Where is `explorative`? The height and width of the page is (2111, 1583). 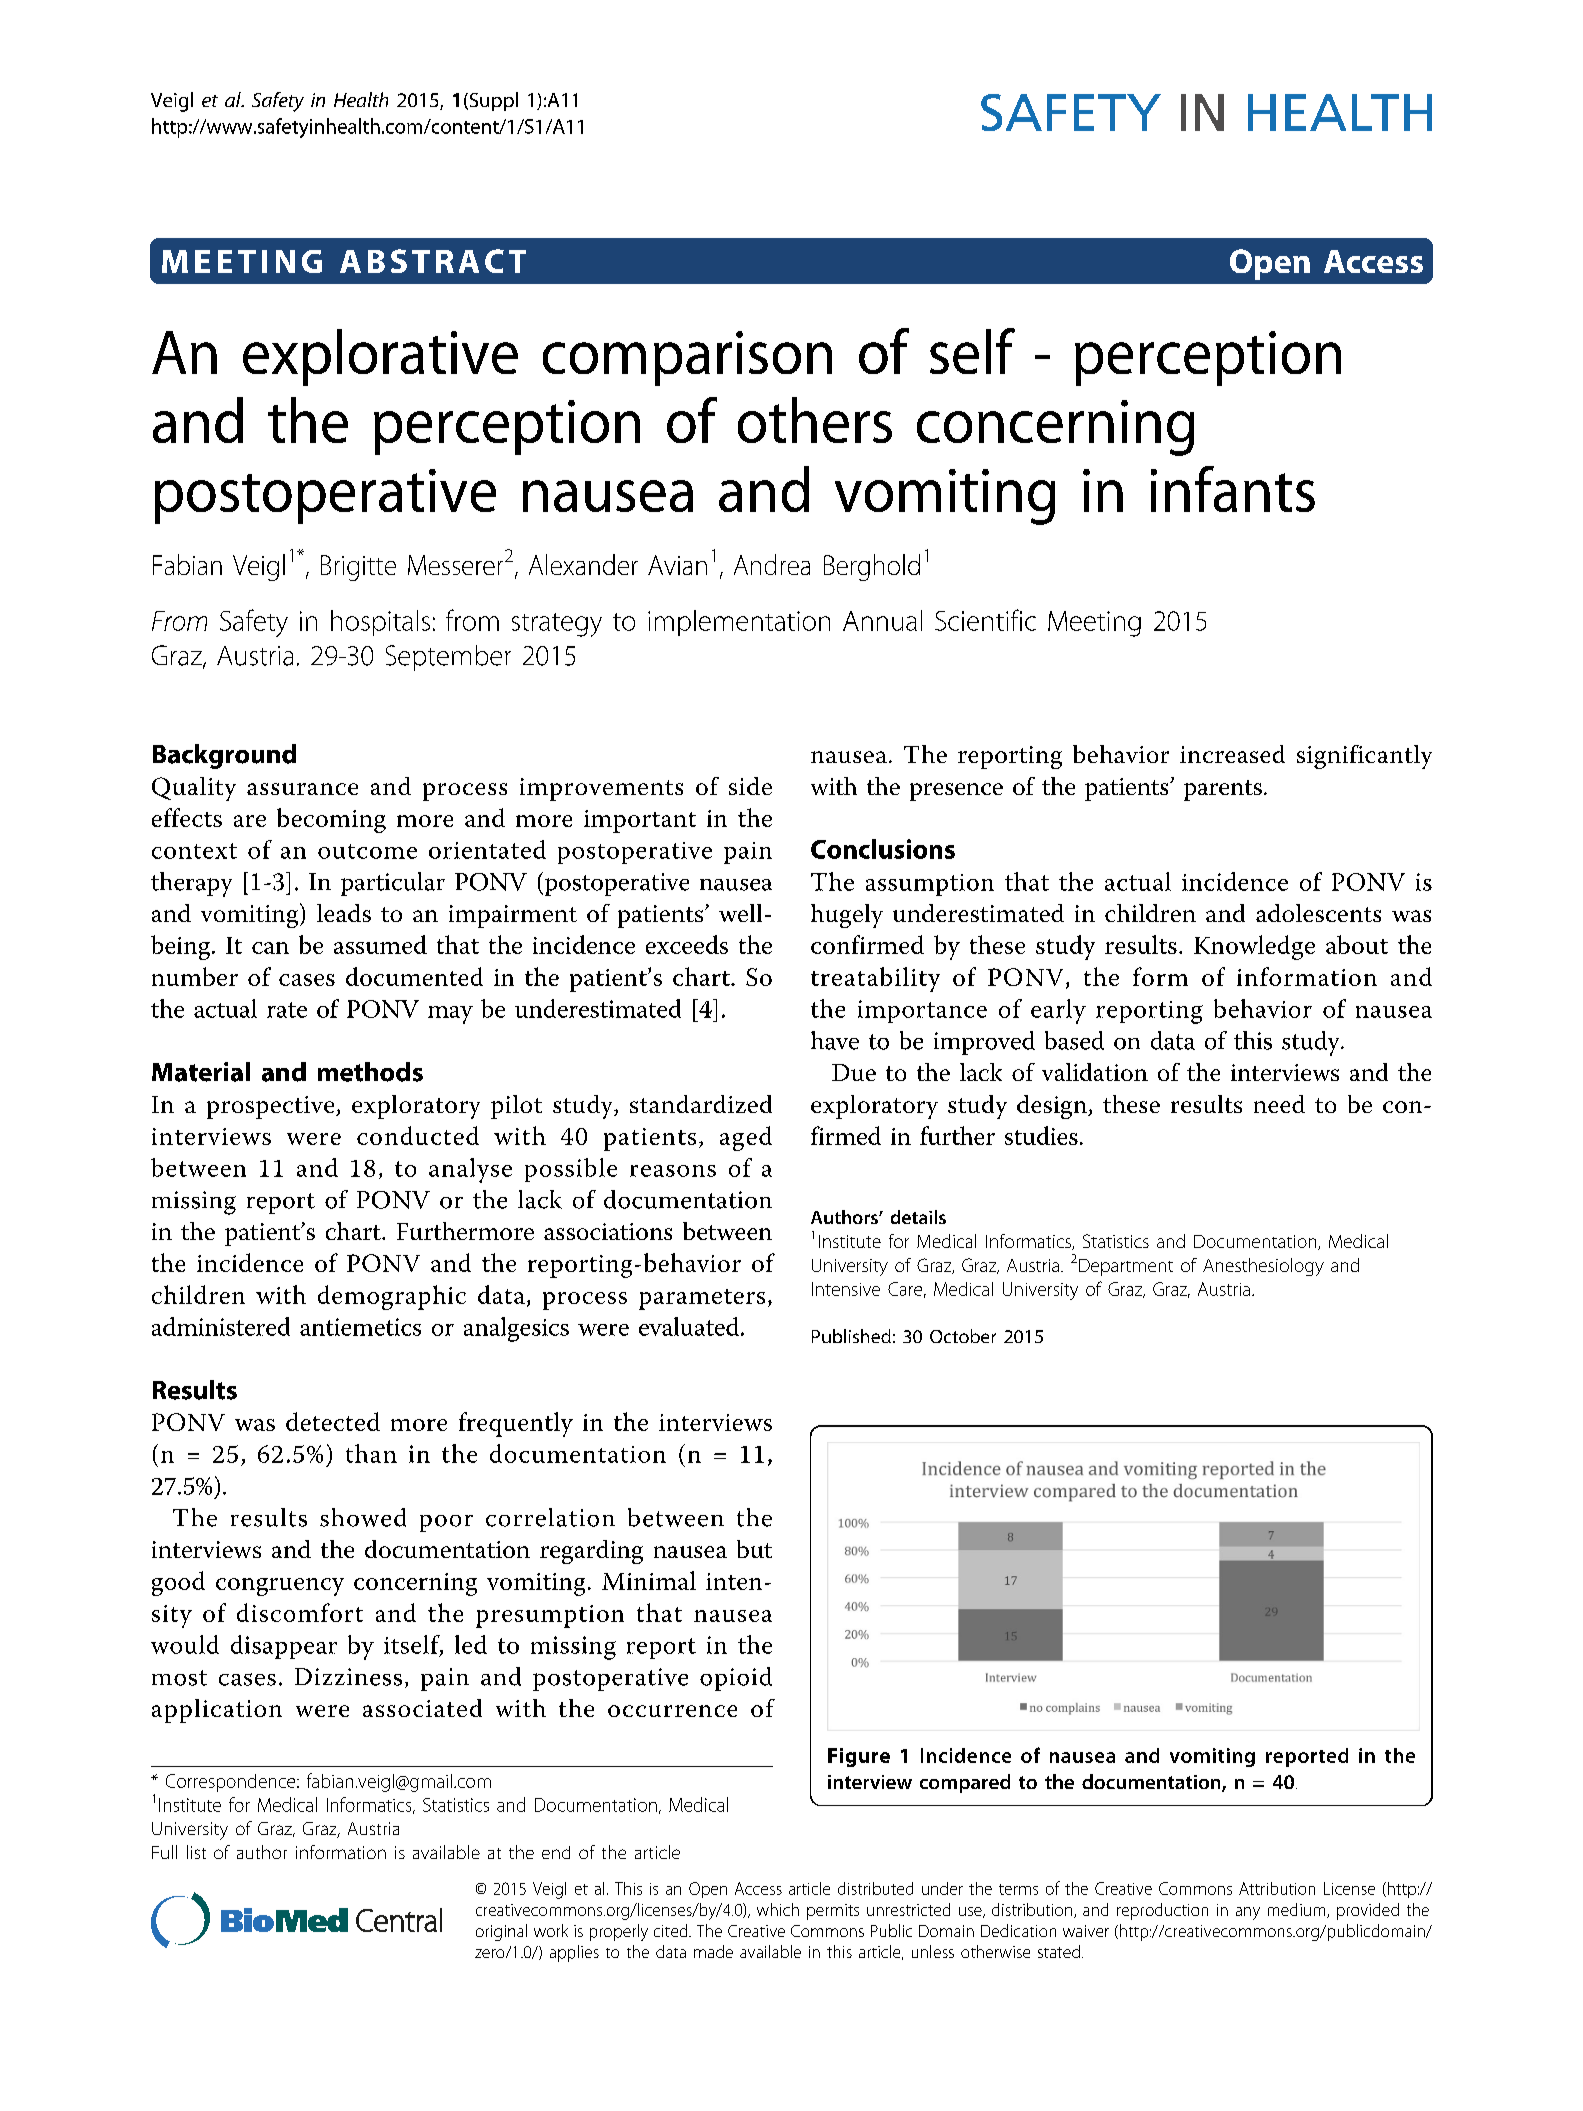
explorative is located at coordinates (380, 357).
